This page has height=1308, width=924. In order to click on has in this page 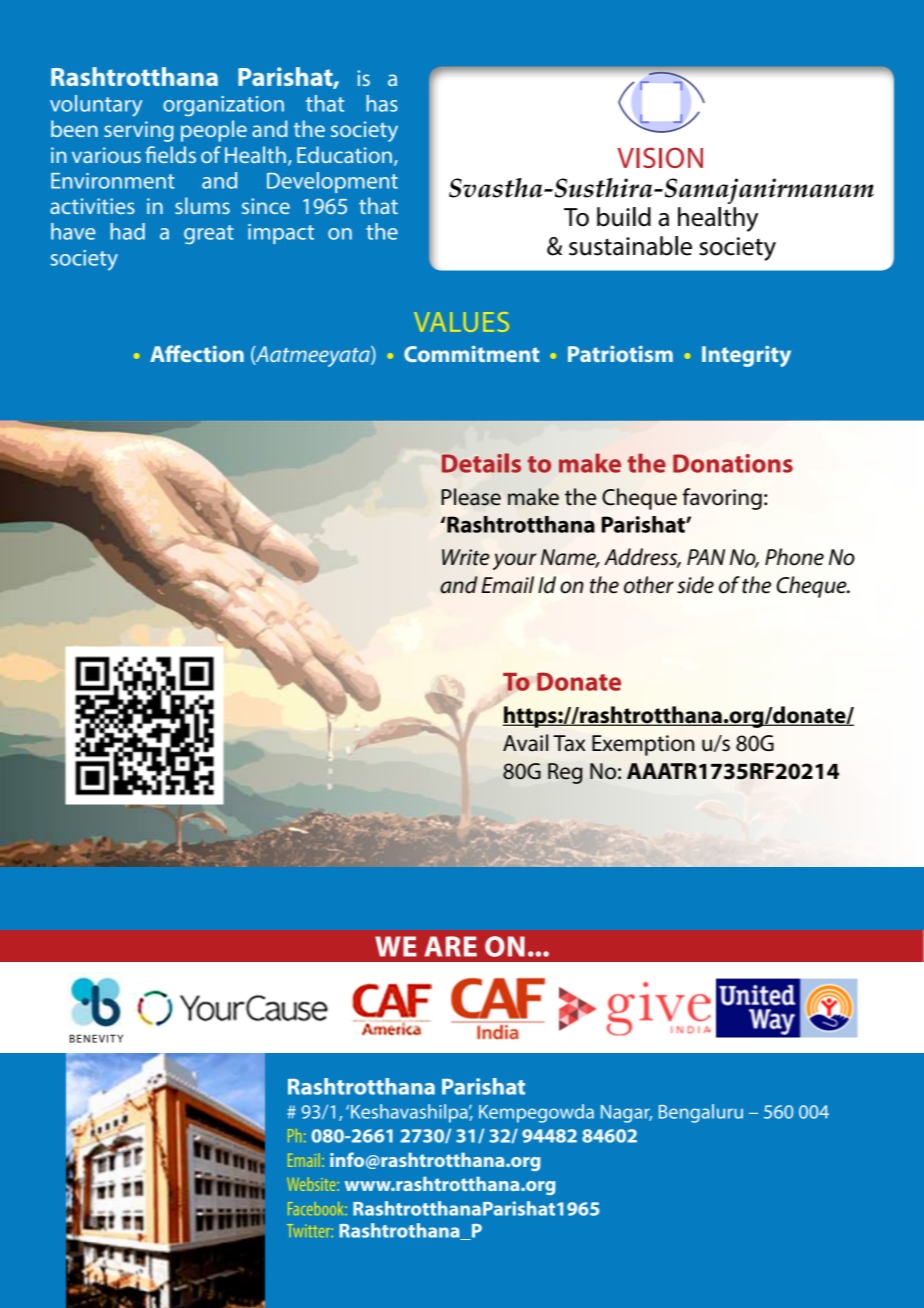, I will do `click(382, 103)`.
